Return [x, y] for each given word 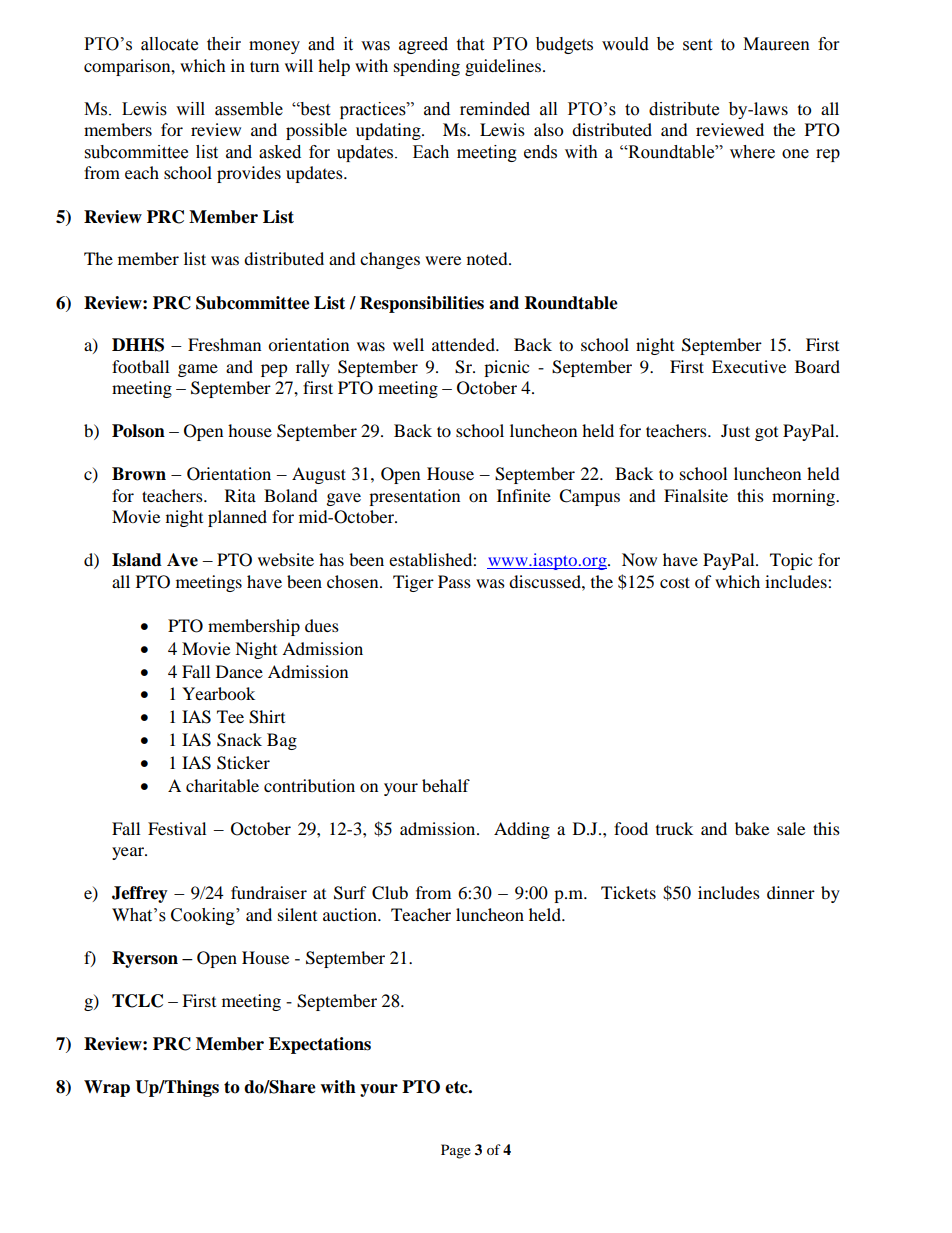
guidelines [503, 67]
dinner [791, 892]
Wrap [107, 1088]
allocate [169, 44]
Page [456, 1151]
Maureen [776, 44]
